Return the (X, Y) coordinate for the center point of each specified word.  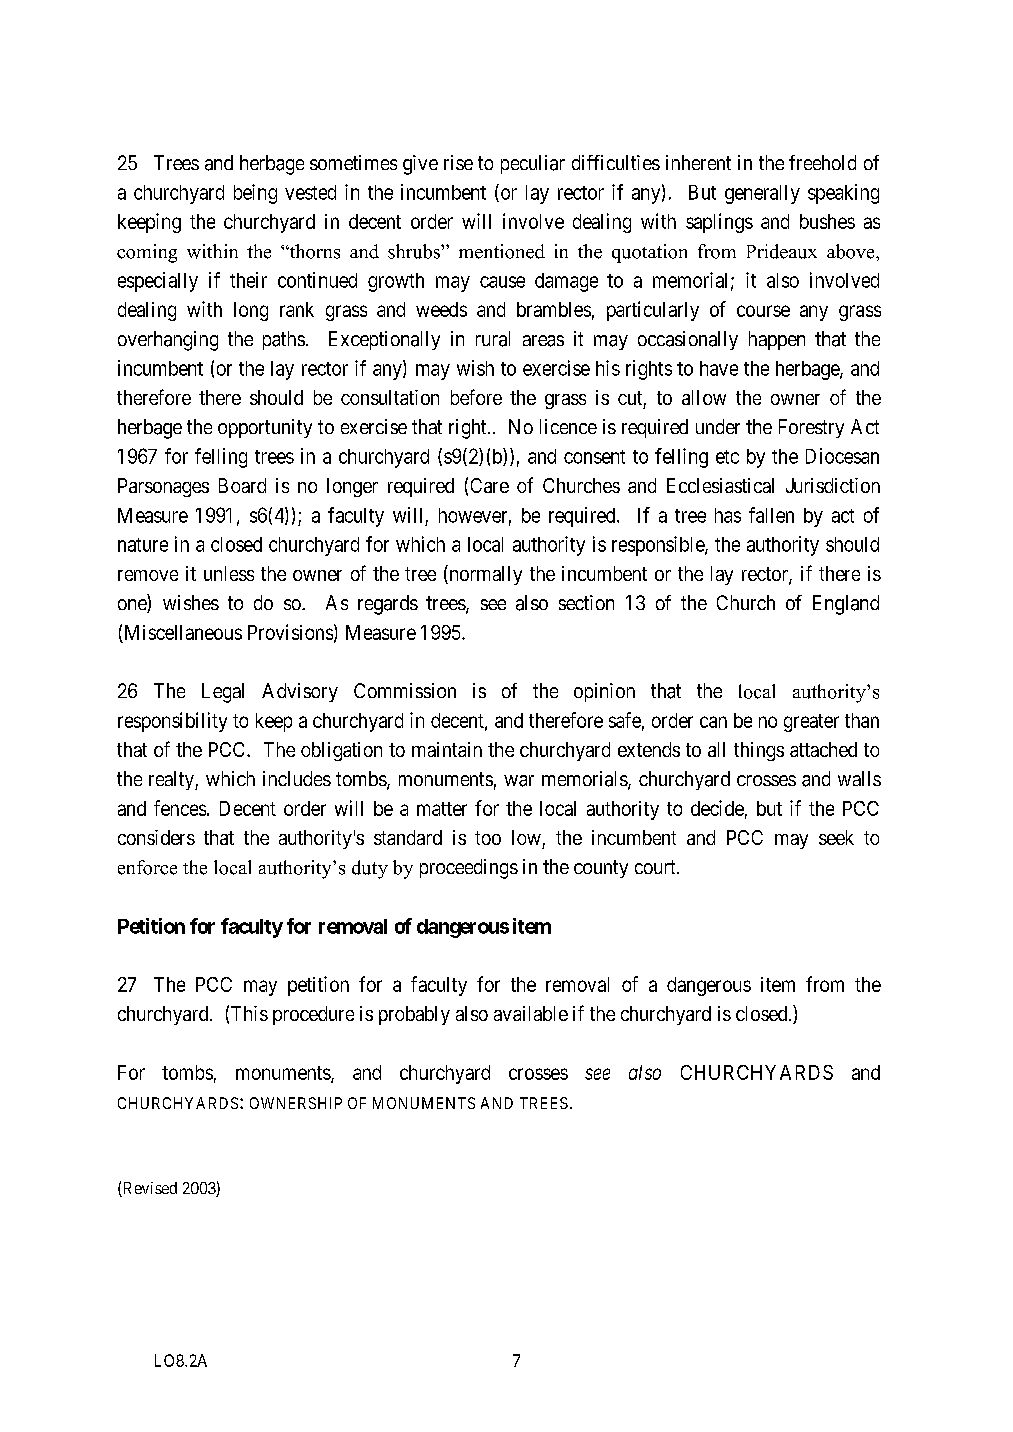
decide (717, 808)
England (846, 605)
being (255, 194)
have (719, 368)
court (656, 867)
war (519, 781)
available (531, 1013)
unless (229, 573)
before (476, 397)
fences (180, 808)
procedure (313, 1015)
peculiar (533, 164)
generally (762, 194)
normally (484, 575)
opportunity (265, 428)
